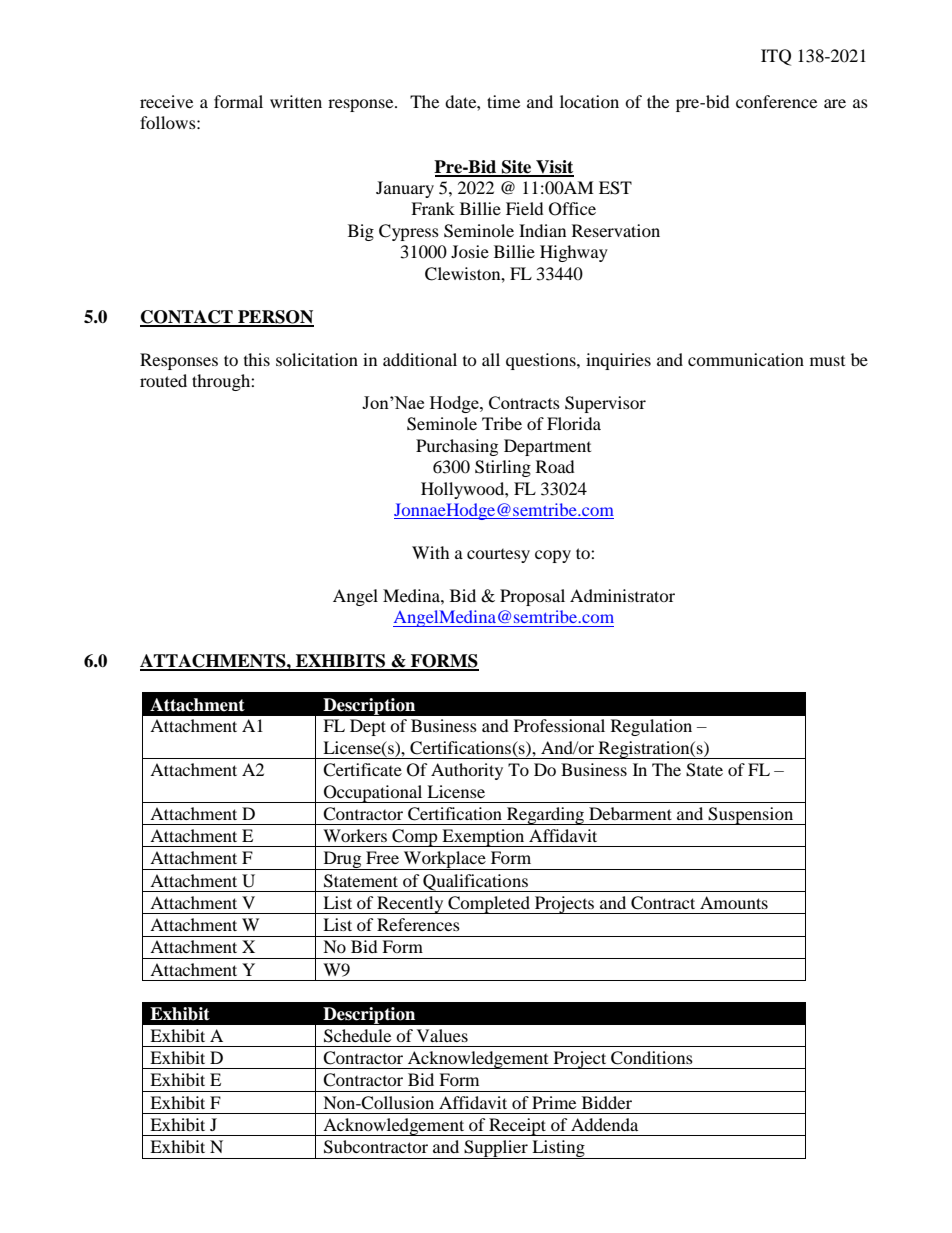  What do you see at coordinates (475, 883) in the screenshot?
I see `Qualifications` at bounding box center [475, 883].
